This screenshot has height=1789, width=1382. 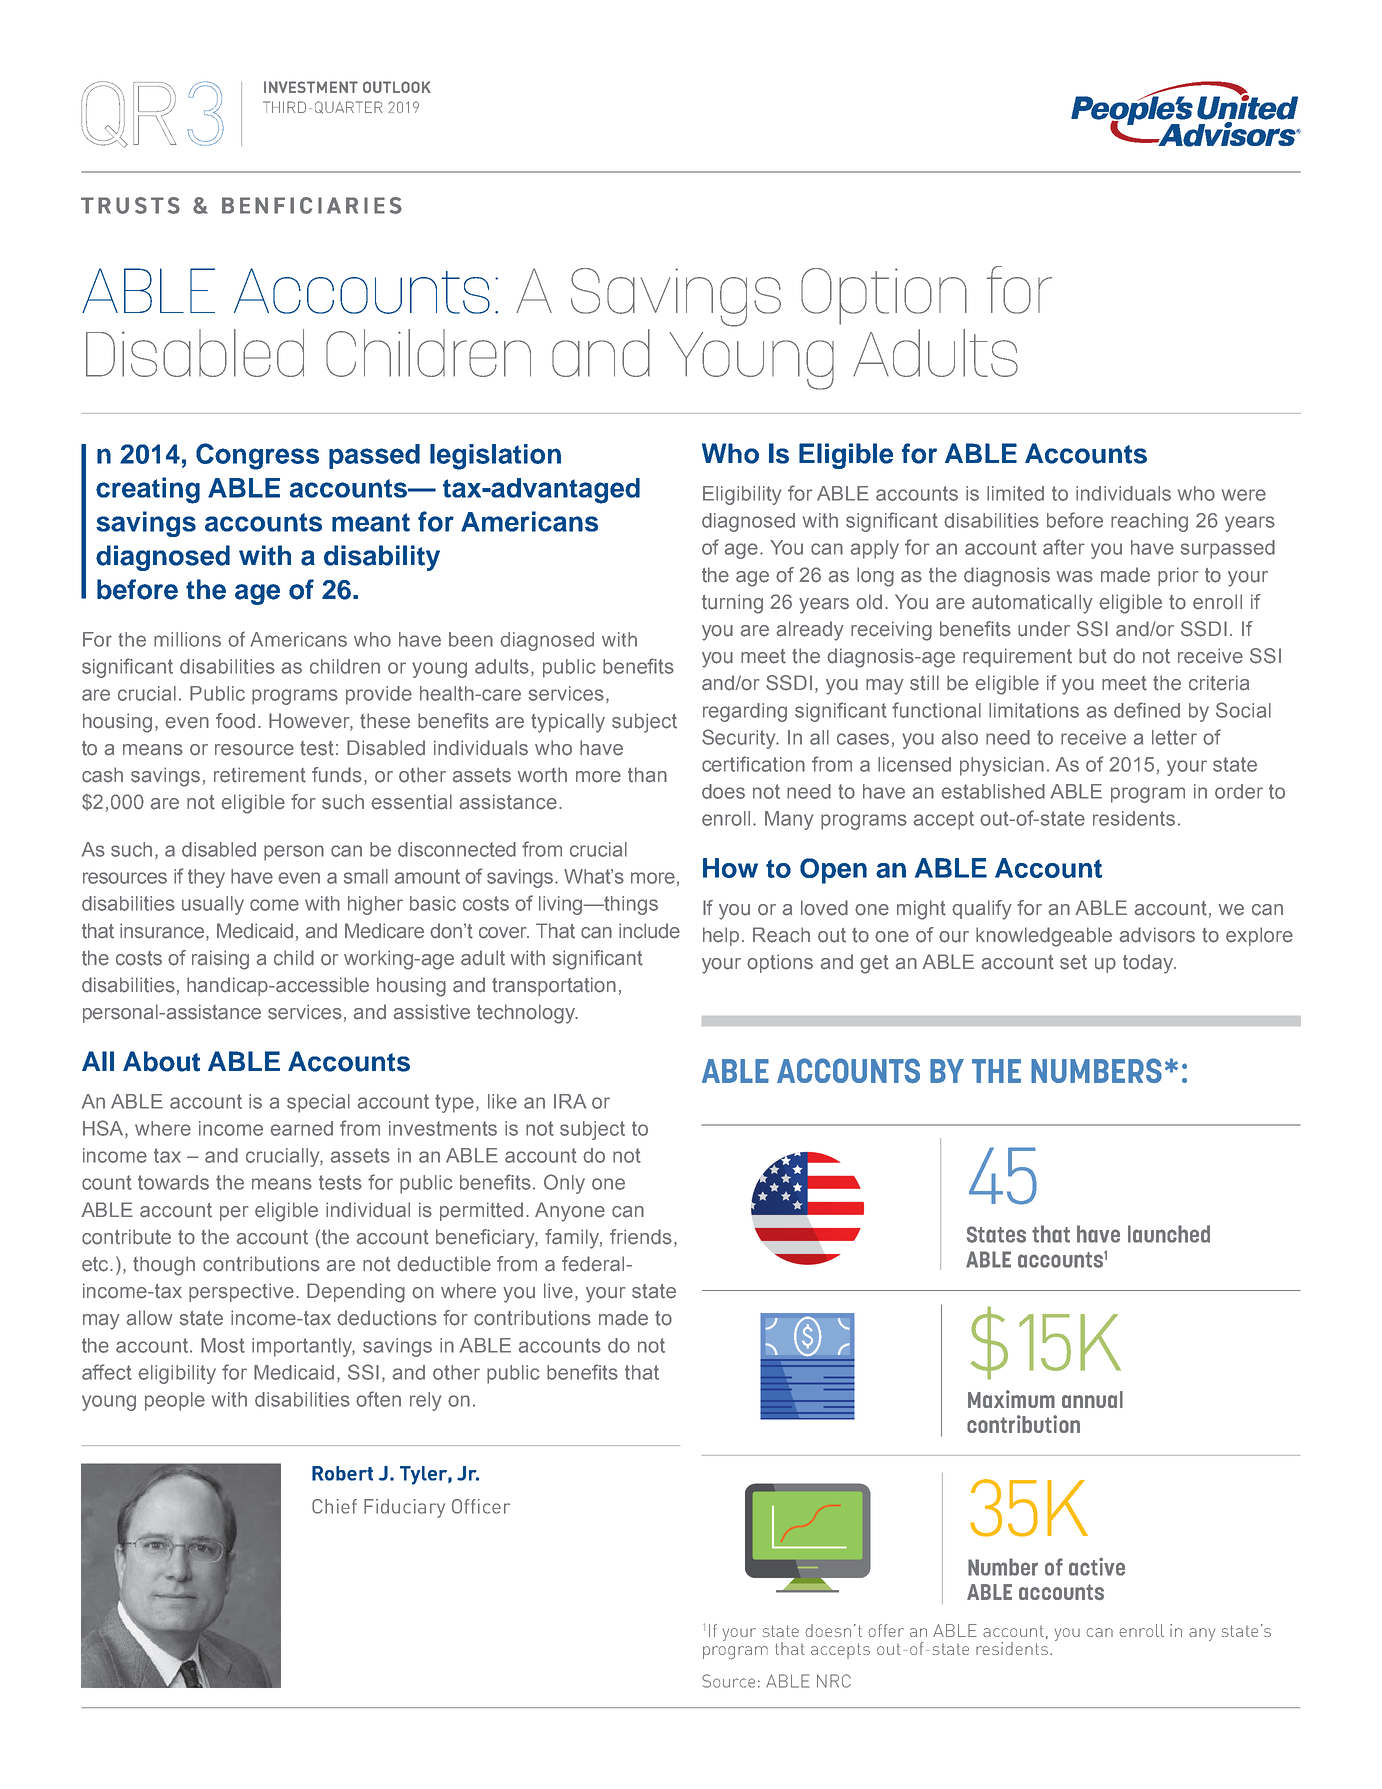 What do you see at coordinates (397, 87) in the screenshot?
I see `OUTLOOK` at bounding box center [397, 87].
